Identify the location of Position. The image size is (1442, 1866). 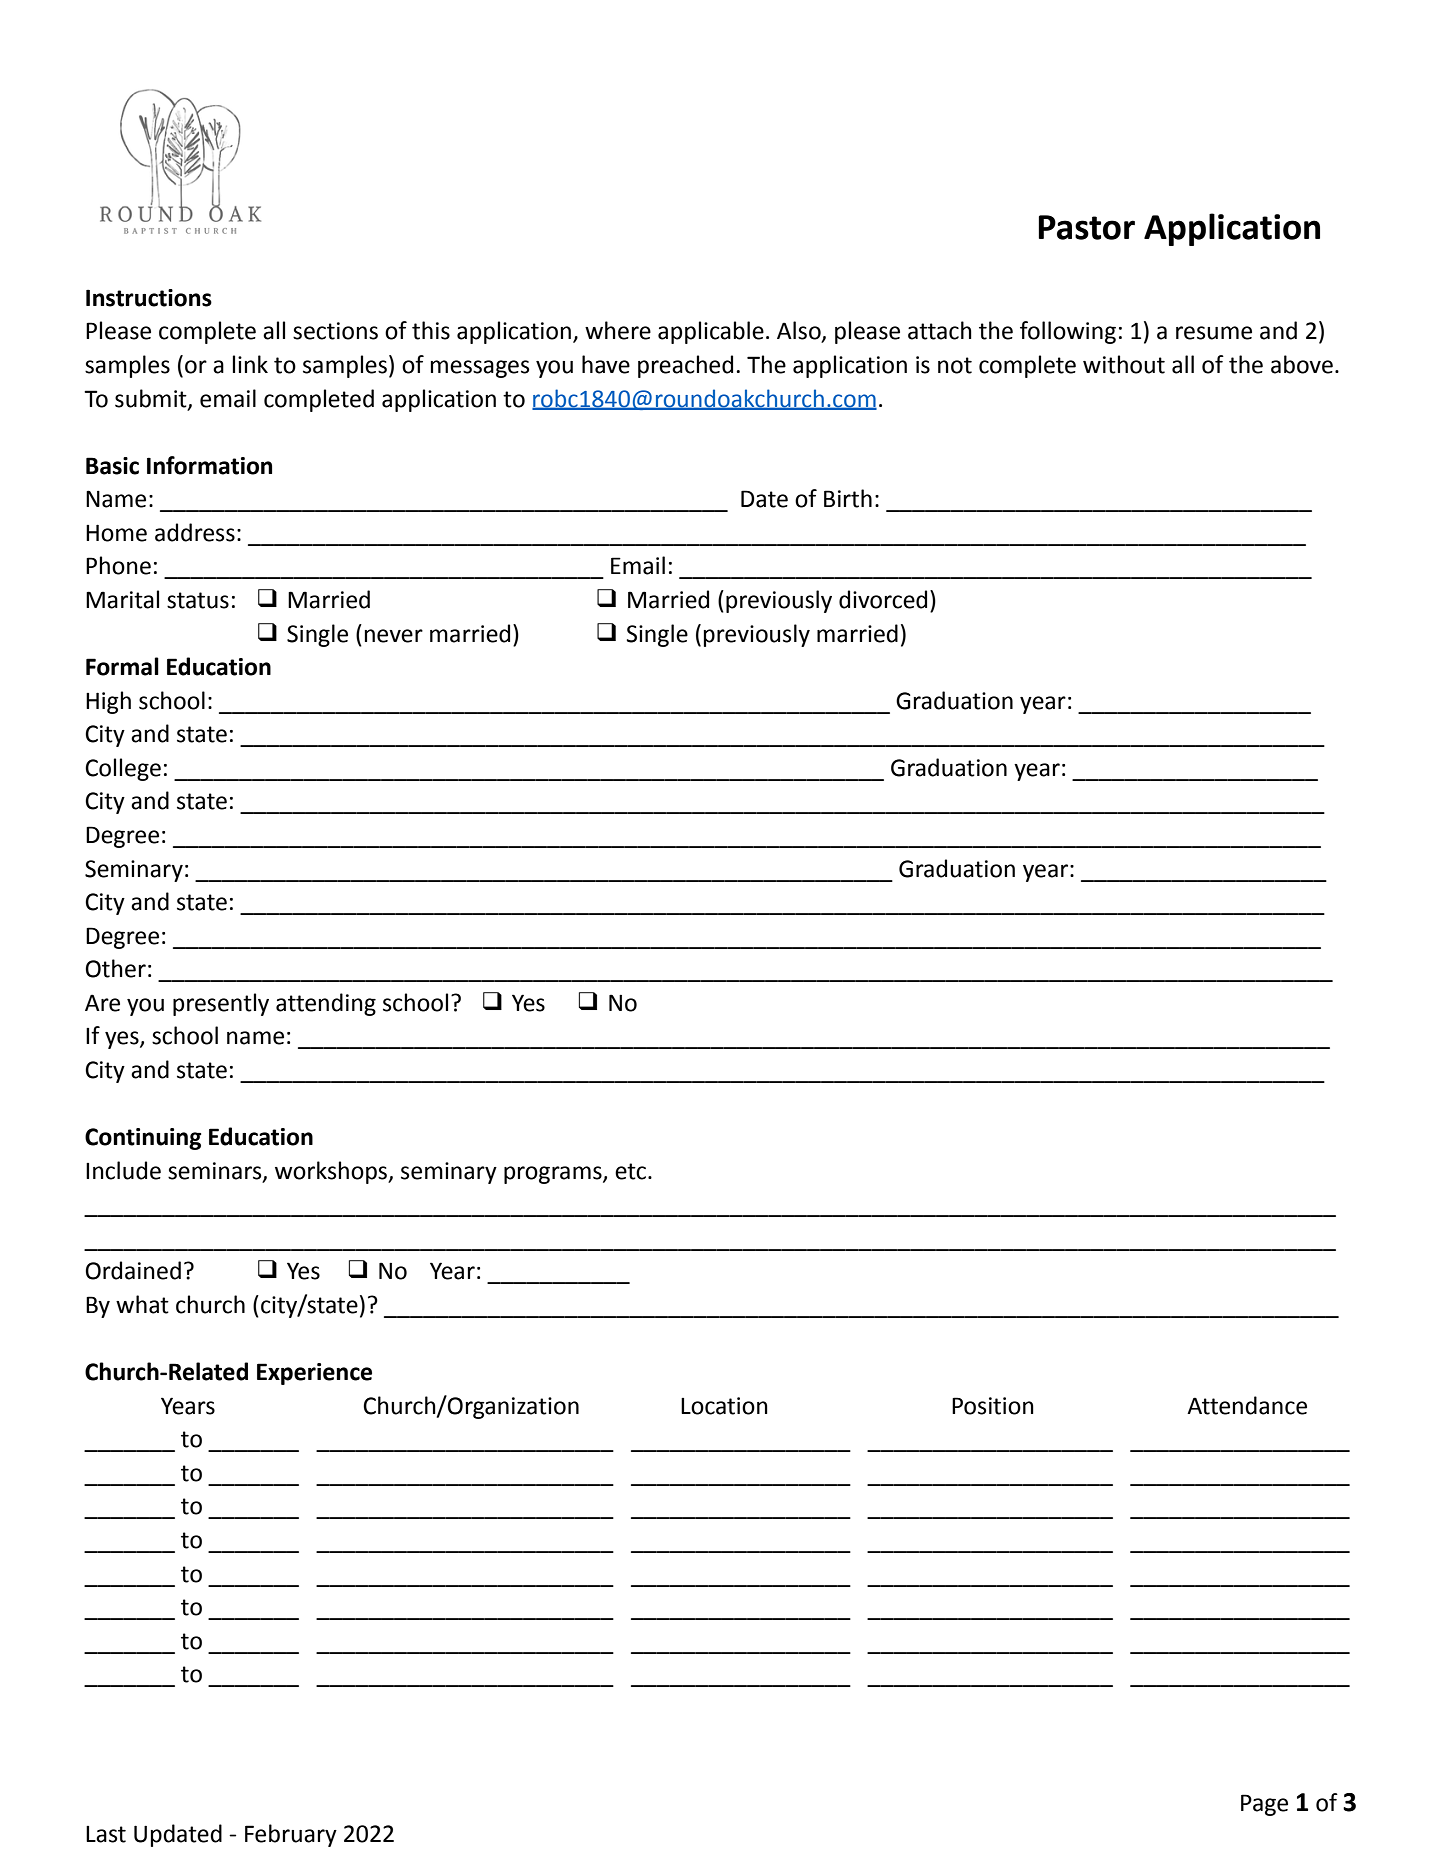
(993, 1406).
